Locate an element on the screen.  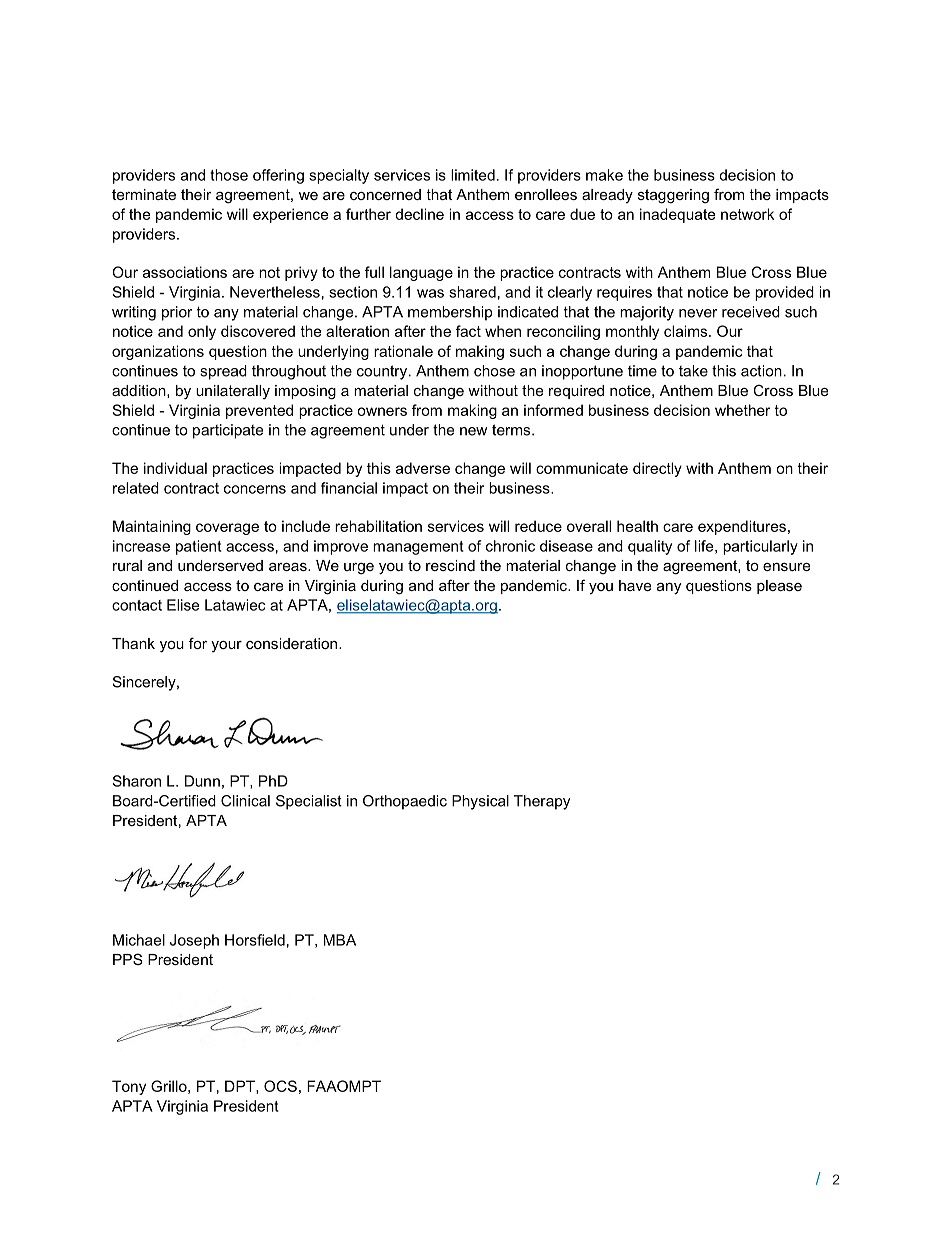
decline is located at coordinates (419, 214).
